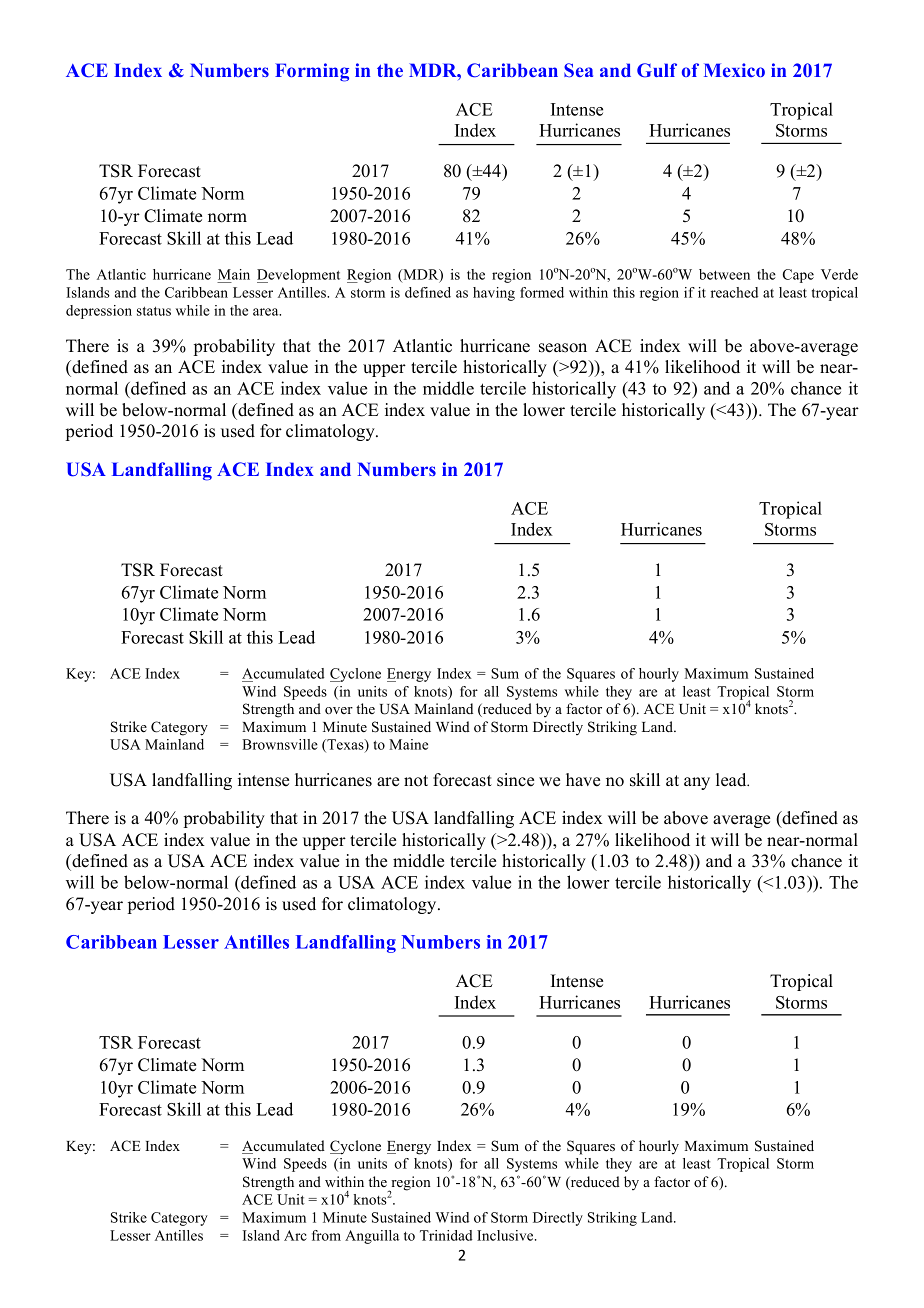 The image size is (924, 1308). Describe the element at coordinates (697, 783) in the screenshot. I see `any` at that location.
